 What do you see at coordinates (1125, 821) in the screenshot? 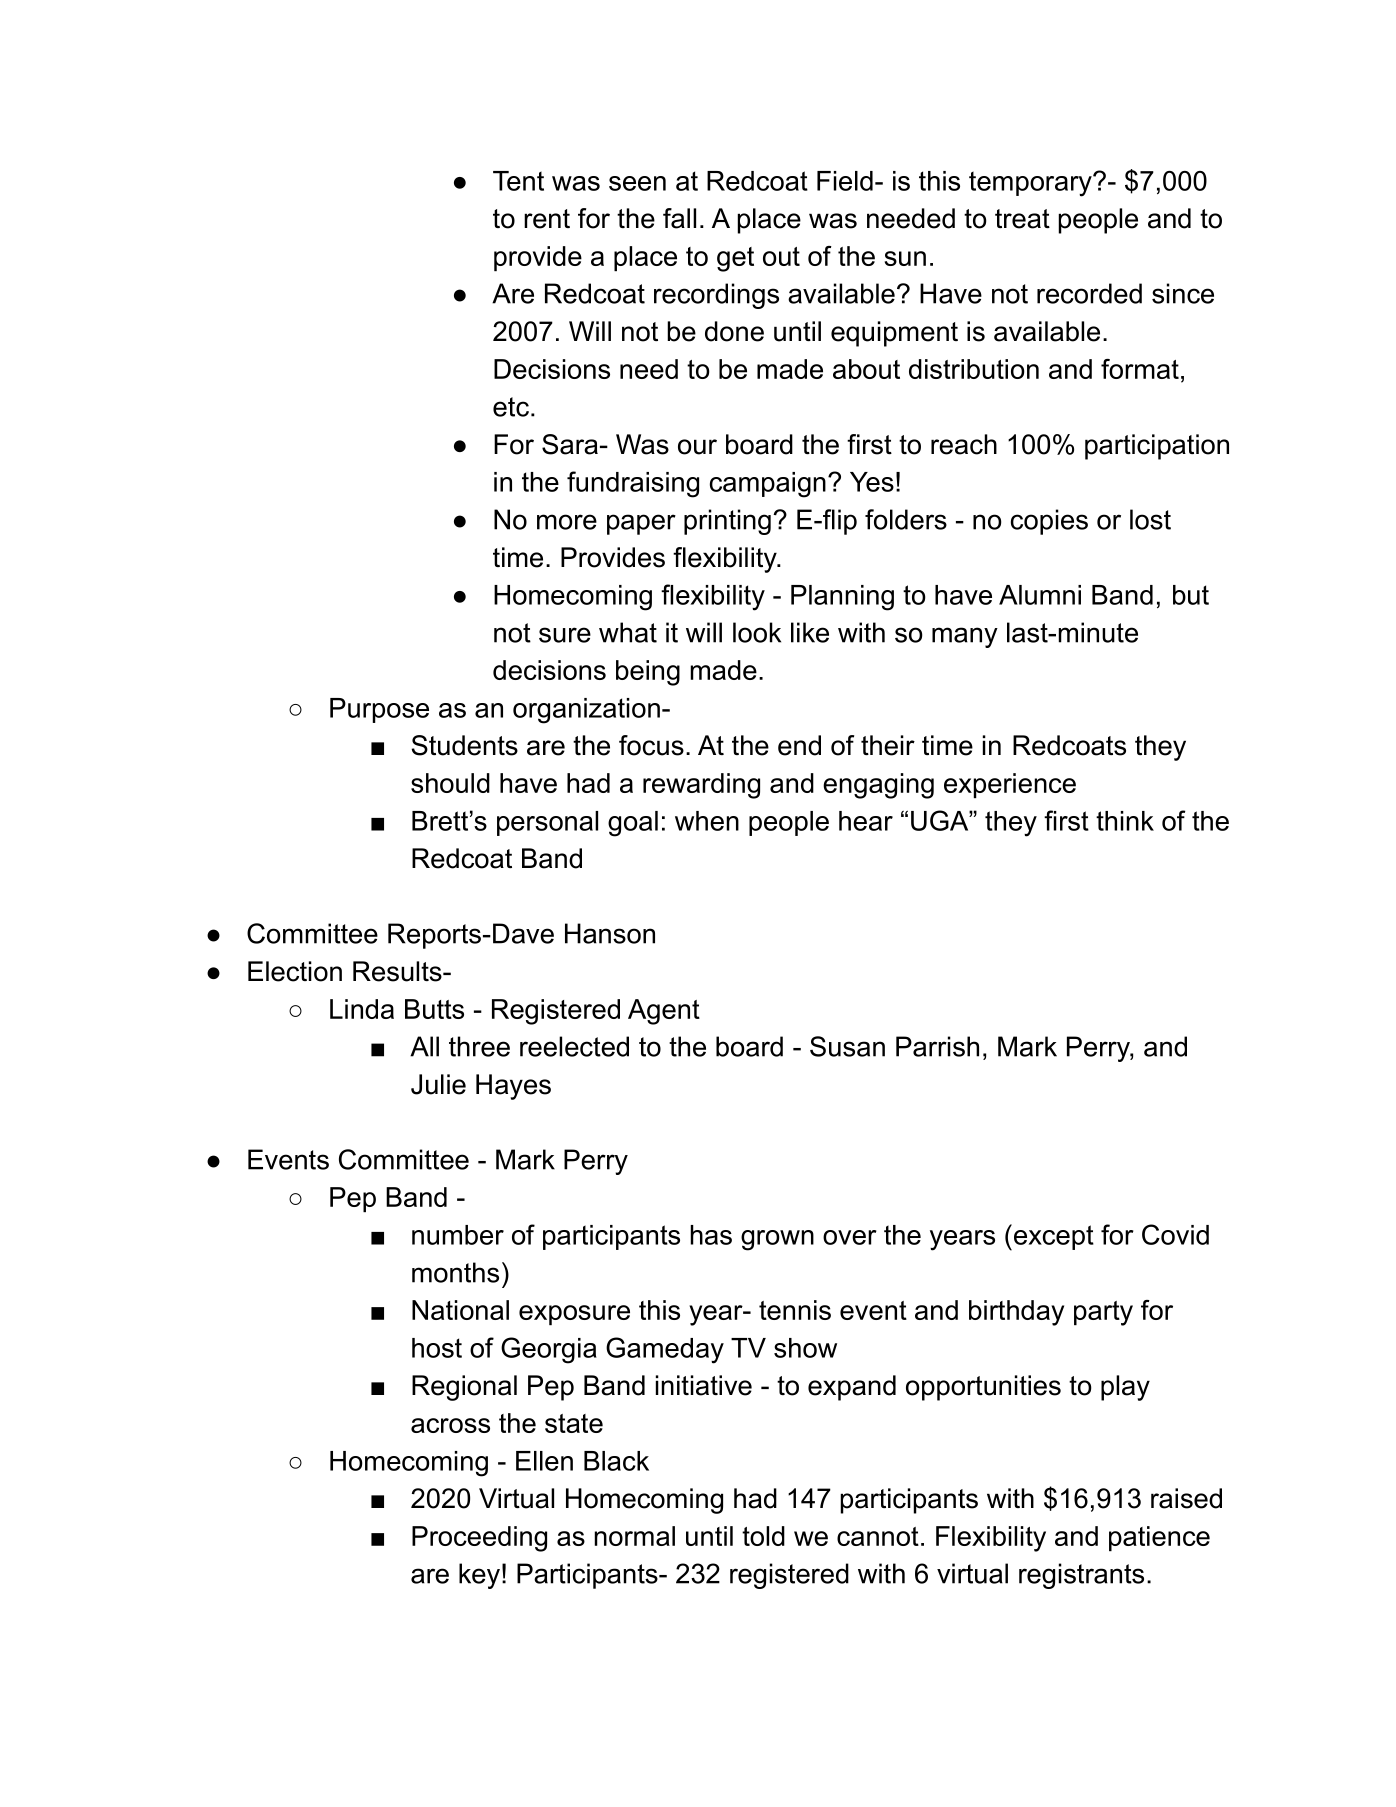
I see `think` at bounding box center [1125, 821].
